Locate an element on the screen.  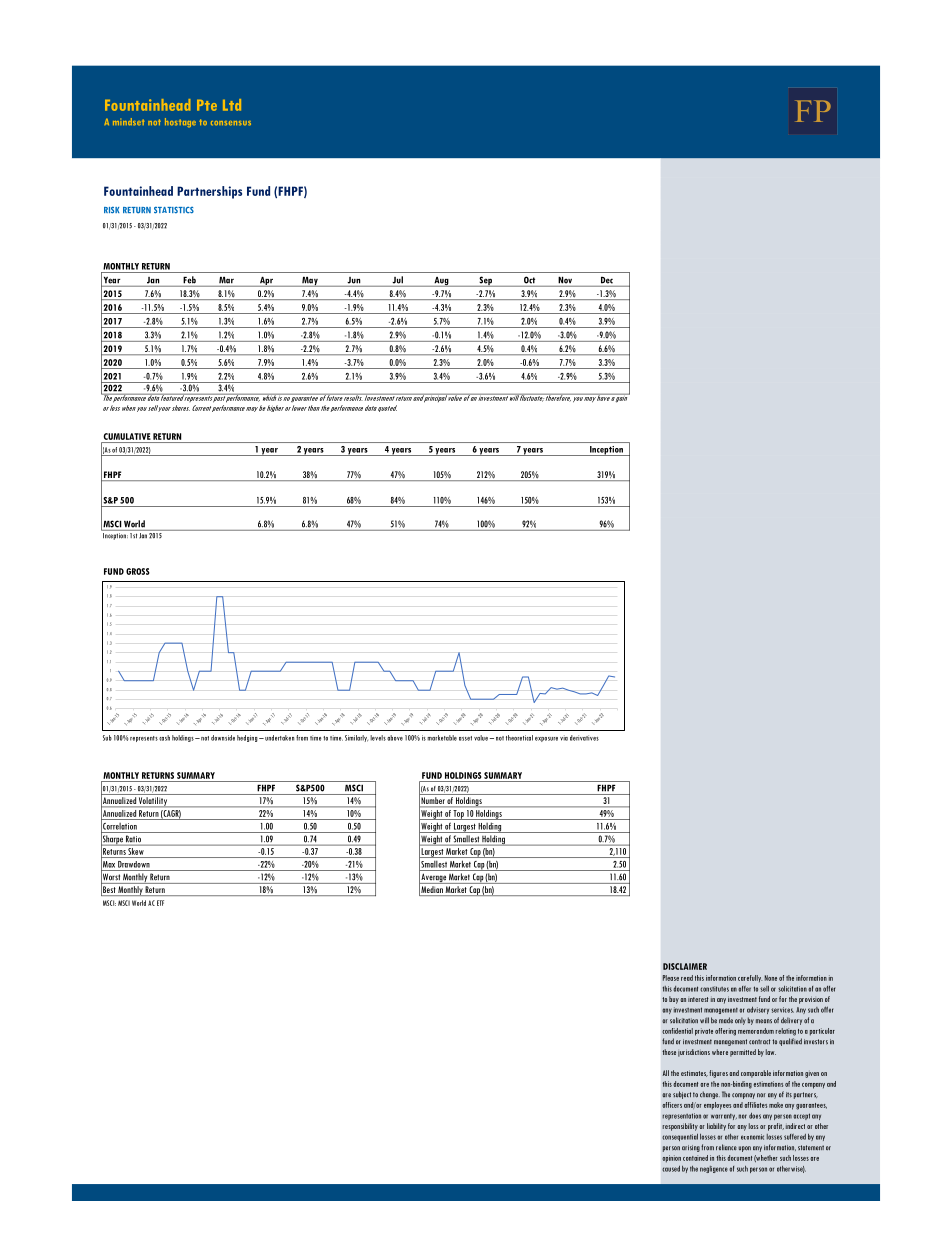
opinion is located at coordinates (671, 1159).
